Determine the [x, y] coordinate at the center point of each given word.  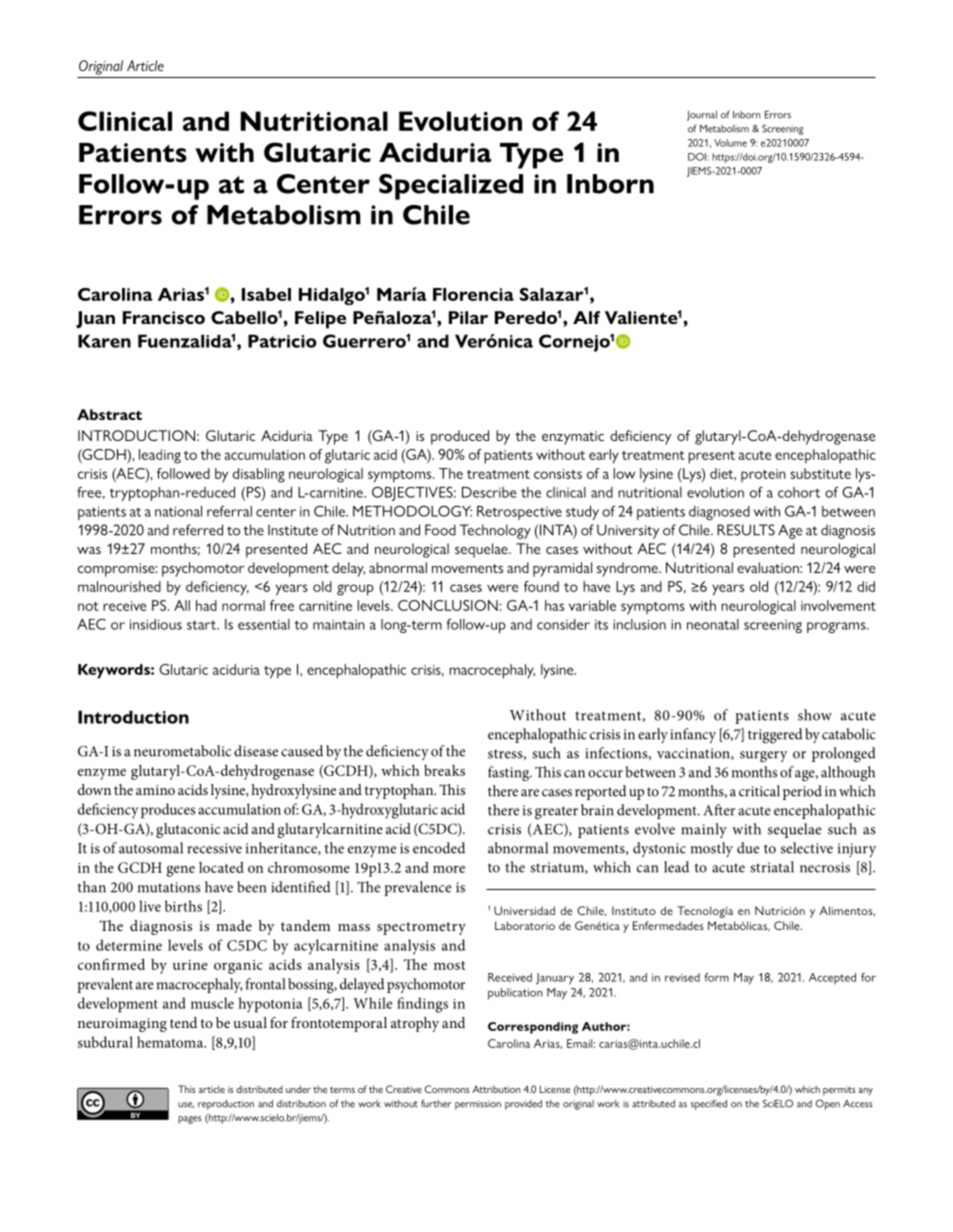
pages [189, 1120]
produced [460, 437]
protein [763, 475]
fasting [510, 773]
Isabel [266, 294]
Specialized [451, 187]
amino [155, 790]
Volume [730, 143]
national [178, 511]
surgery [764, 756]
